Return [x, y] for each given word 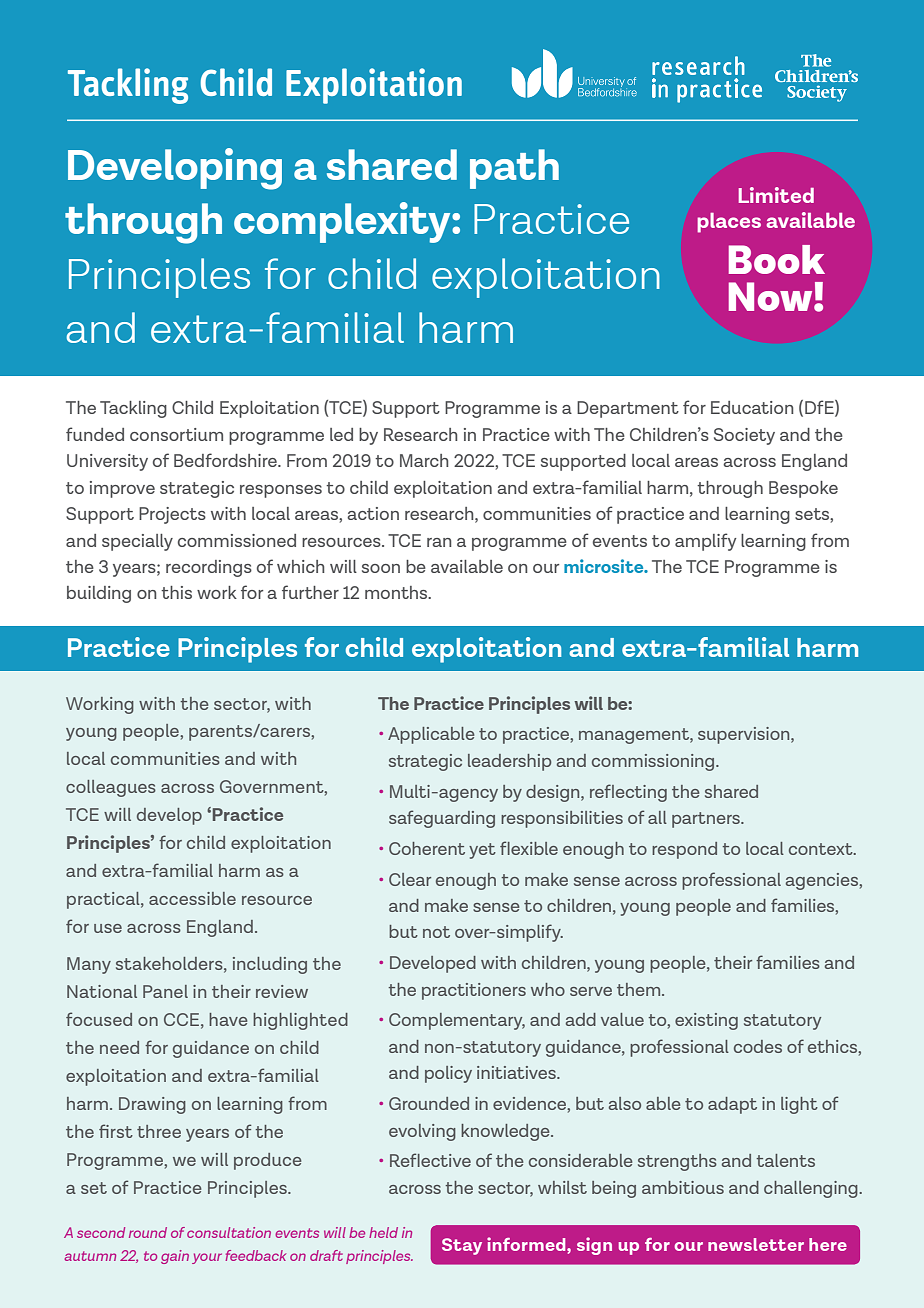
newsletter [756, 1244]
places [729, 223]
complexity [343, 222]
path [514, 169]
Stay [462, 1246]
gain [175, 1257]
